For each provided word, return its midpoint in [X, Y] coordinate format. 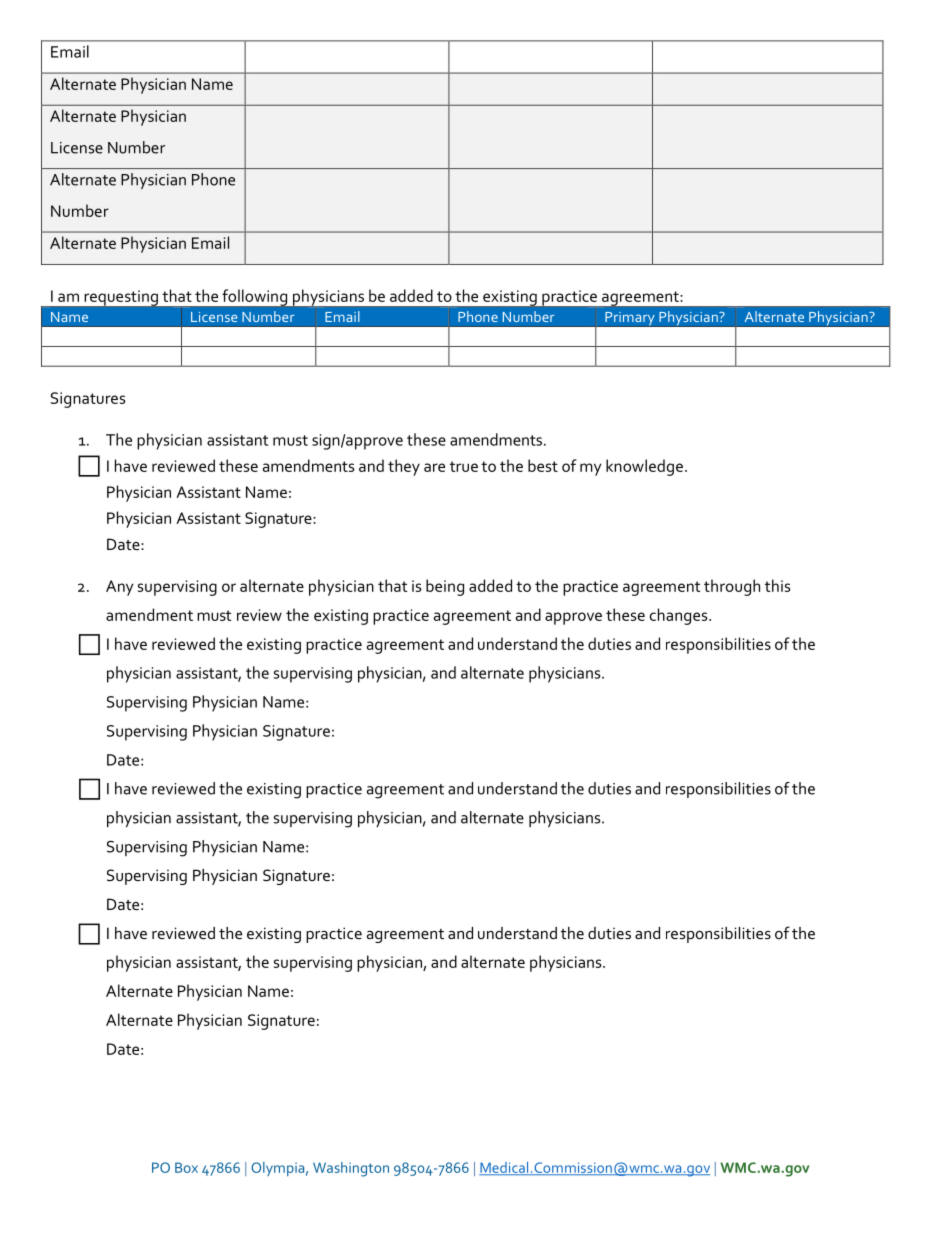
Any [119, 588]
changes [680, 616]
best [543, 465]
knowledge [644, 467]
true [464, 466]
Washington [351, 1169]
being [445, 587]
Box [186, 1167]
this [778, 585]
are [434, 467]
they [404, 467]
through [732, 587]
